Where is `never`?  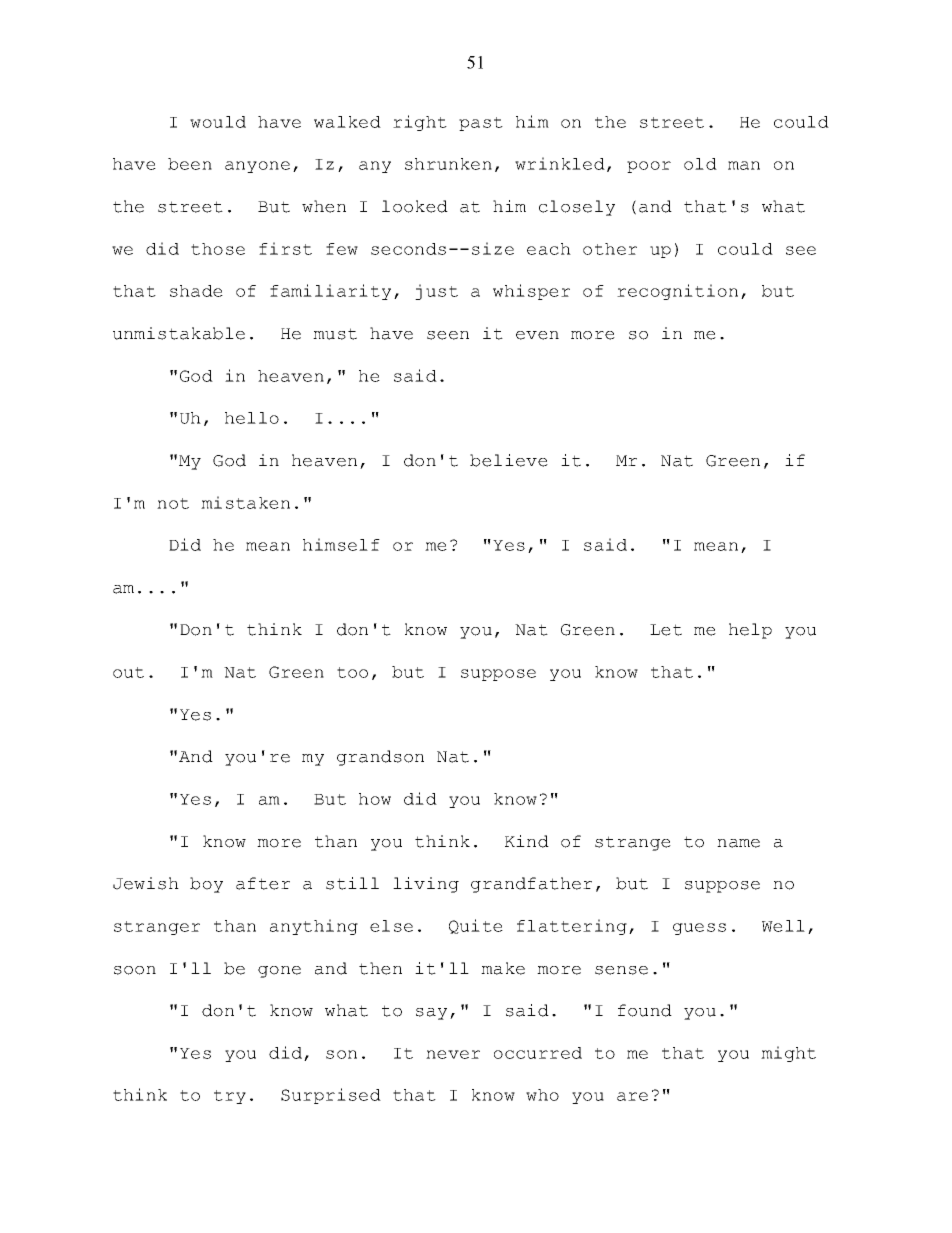
never is located at coordinates (453, 1054).
